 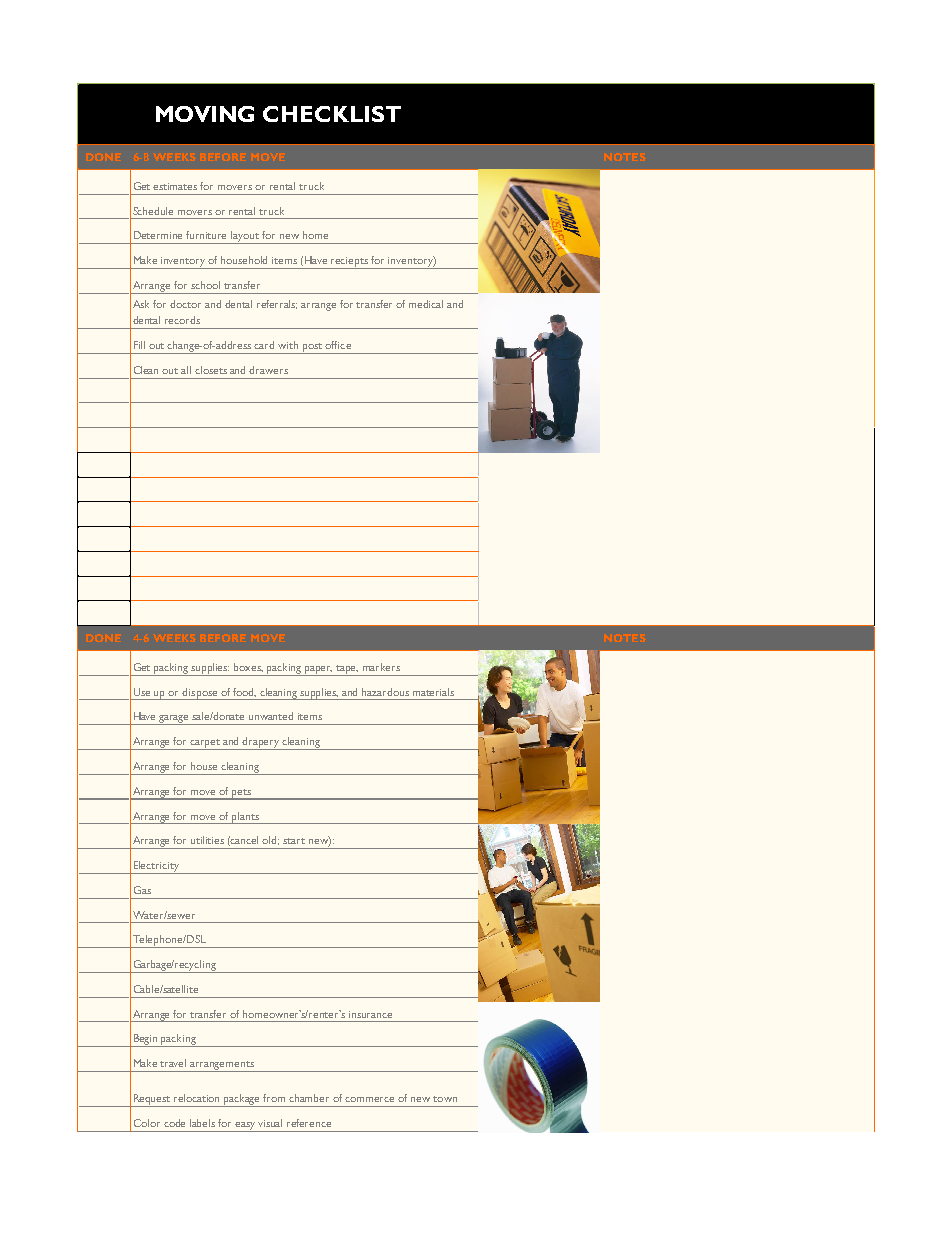 What do you see at coordinates (381, 667) in the screenshot?
I see `markers` at bounding box center [381, 667].
